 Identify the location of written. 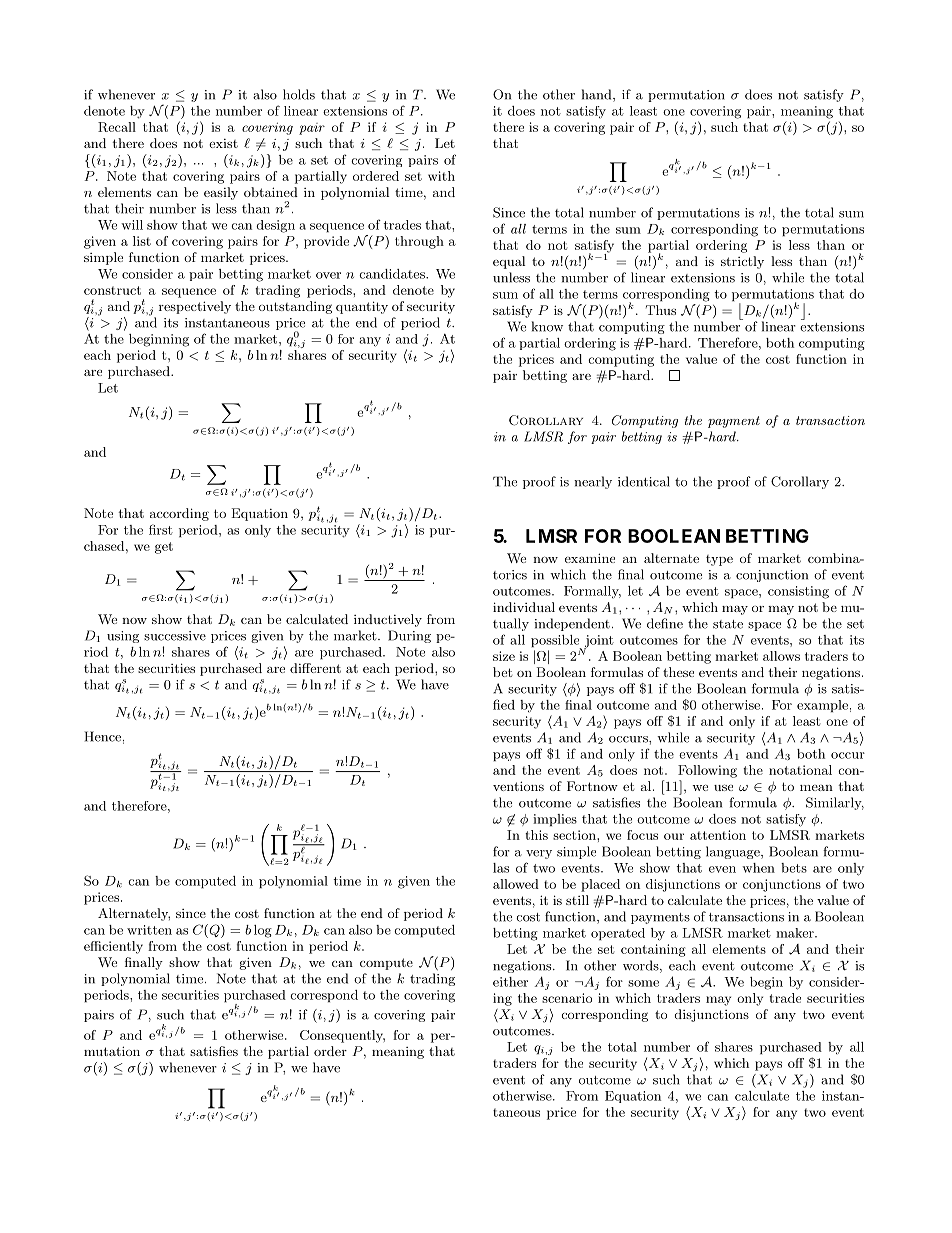
(149, 930).
